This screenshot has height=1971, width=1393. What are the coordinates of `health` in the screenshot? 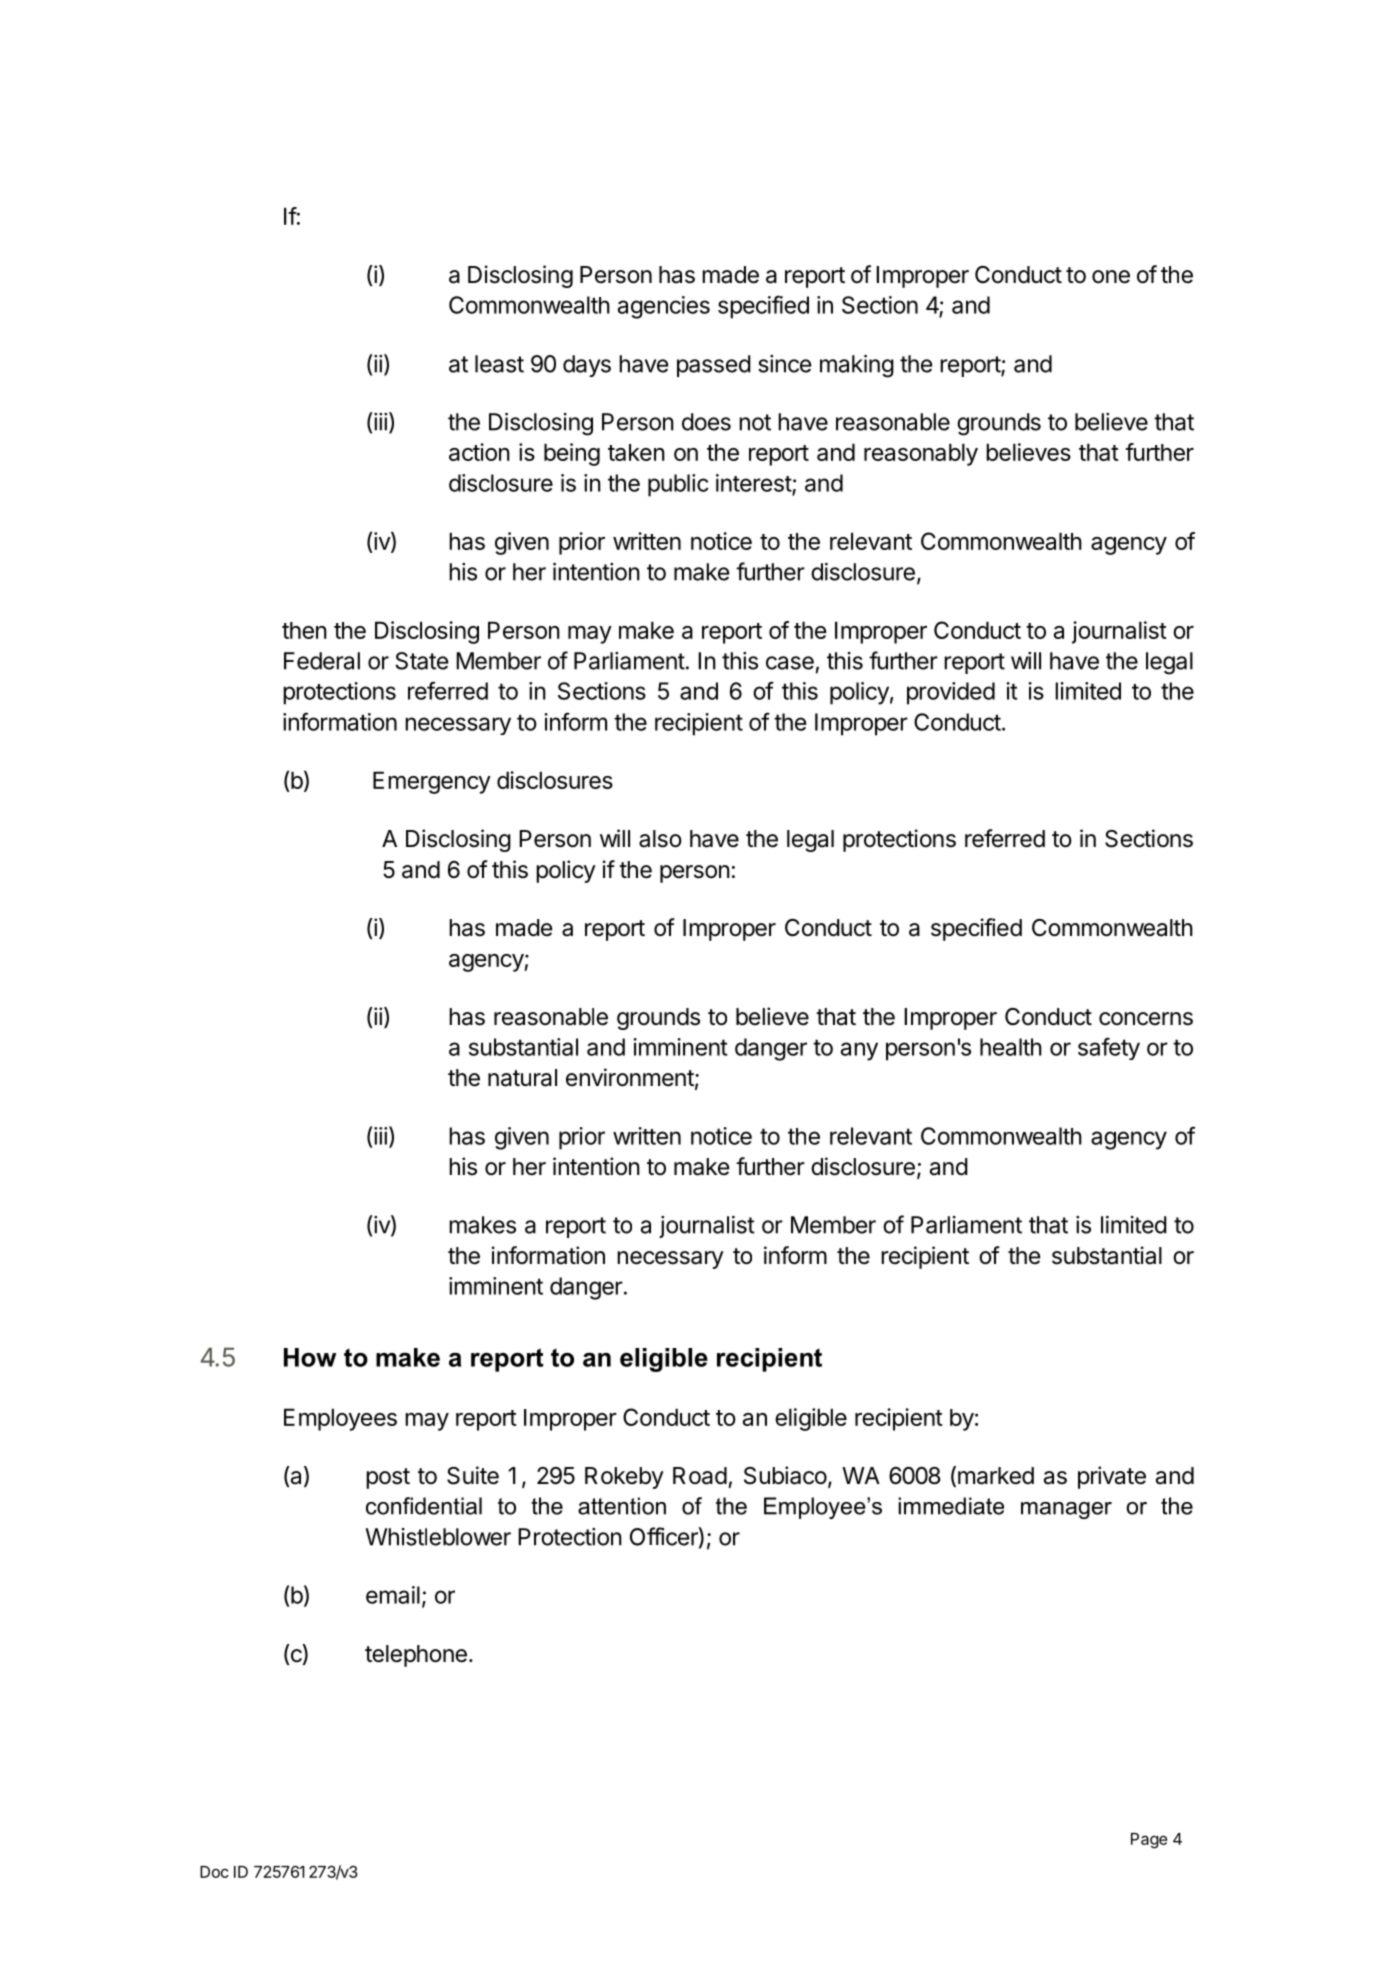 It's located at (1011, 1047).
